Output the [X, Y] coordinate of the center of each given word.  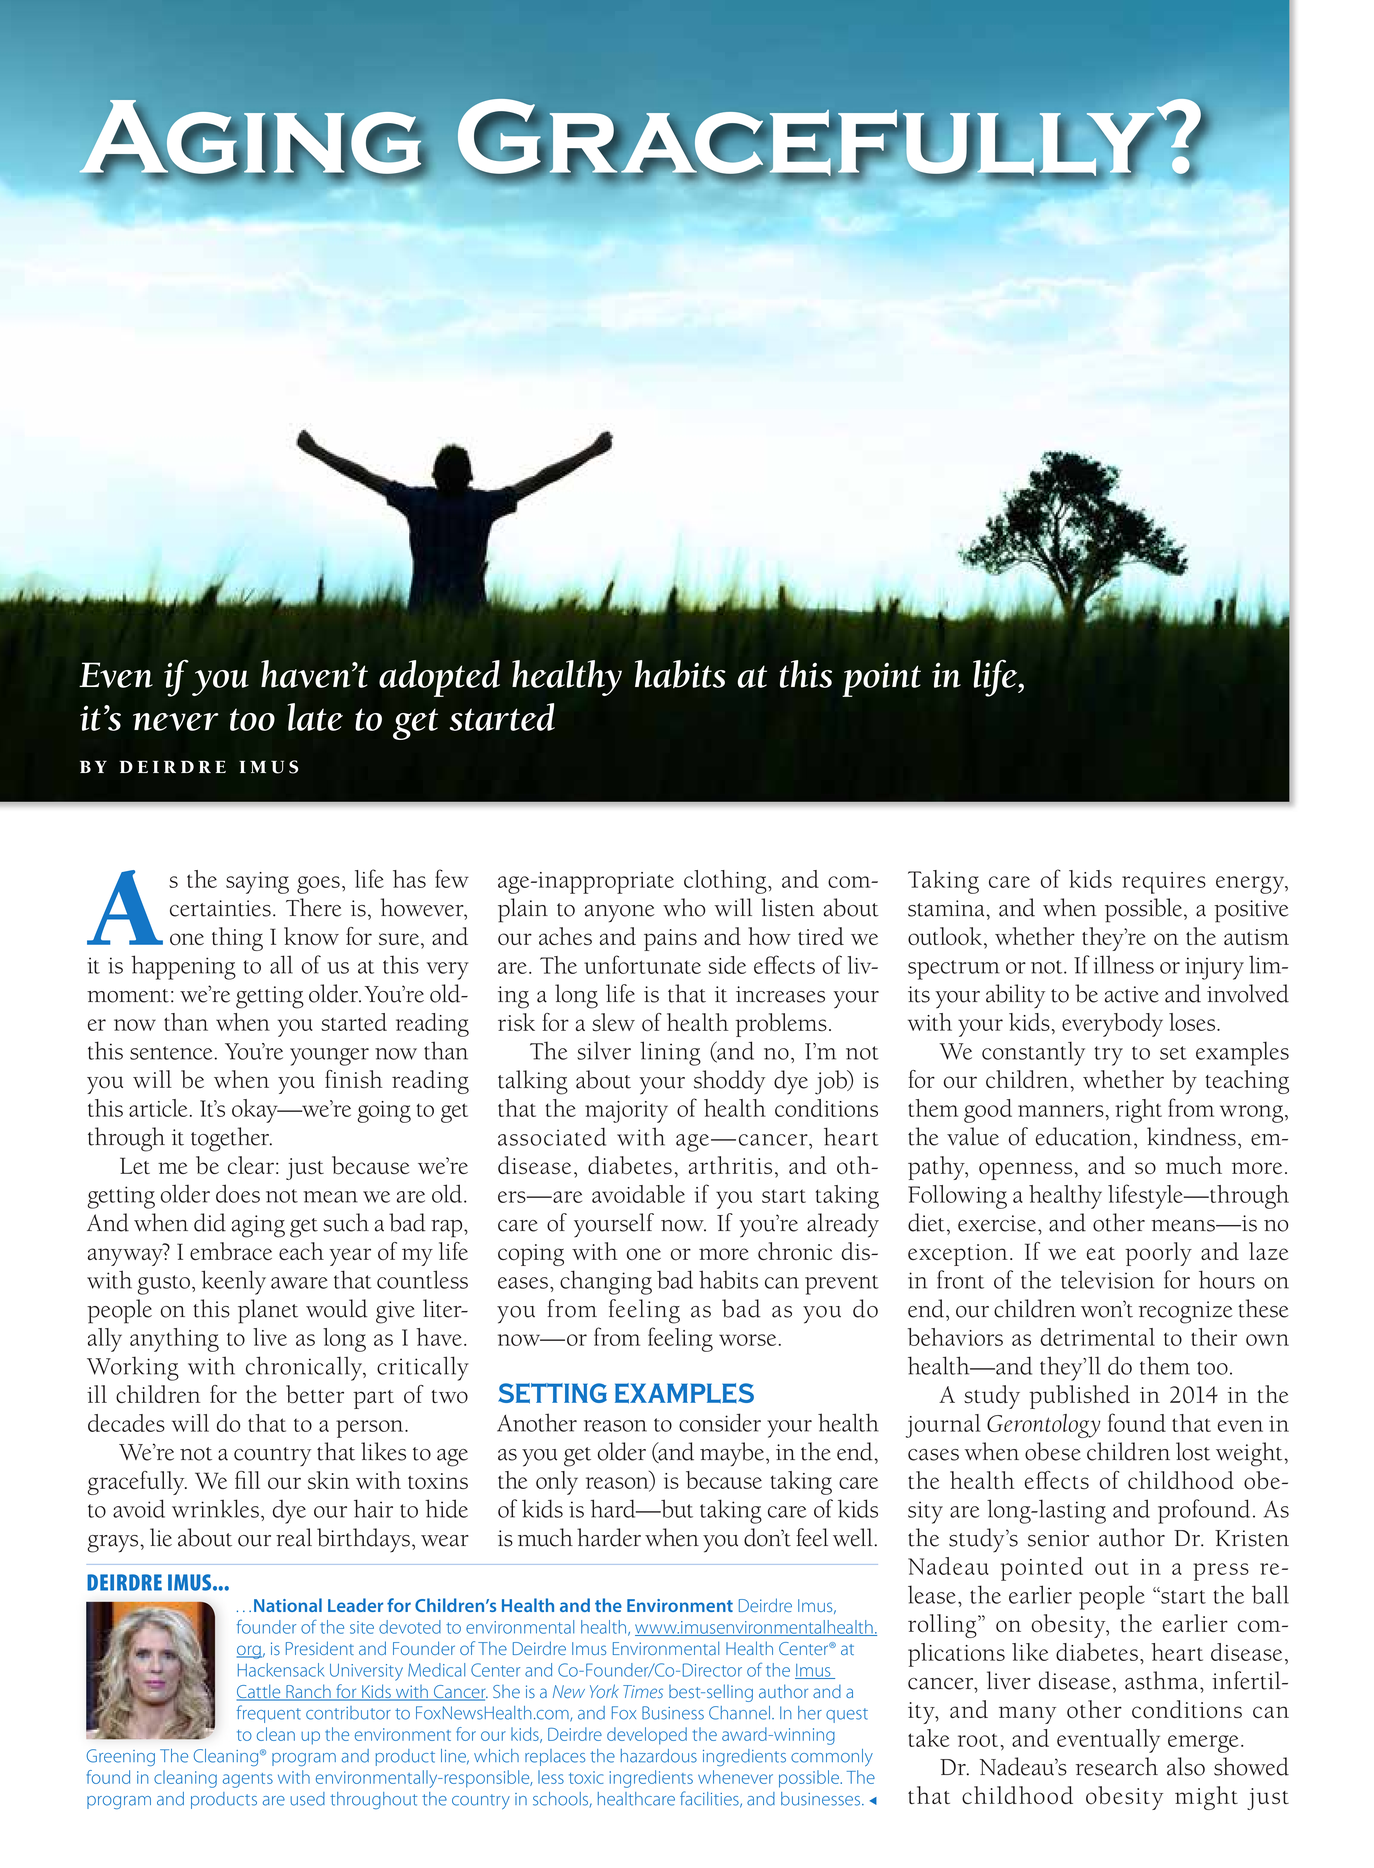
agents [248, 1780]
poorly [1158, 1254]
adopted [439, 678]
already [843, 1225]
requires [1164, 883]
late [315, 717]
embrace [231, 1251]
